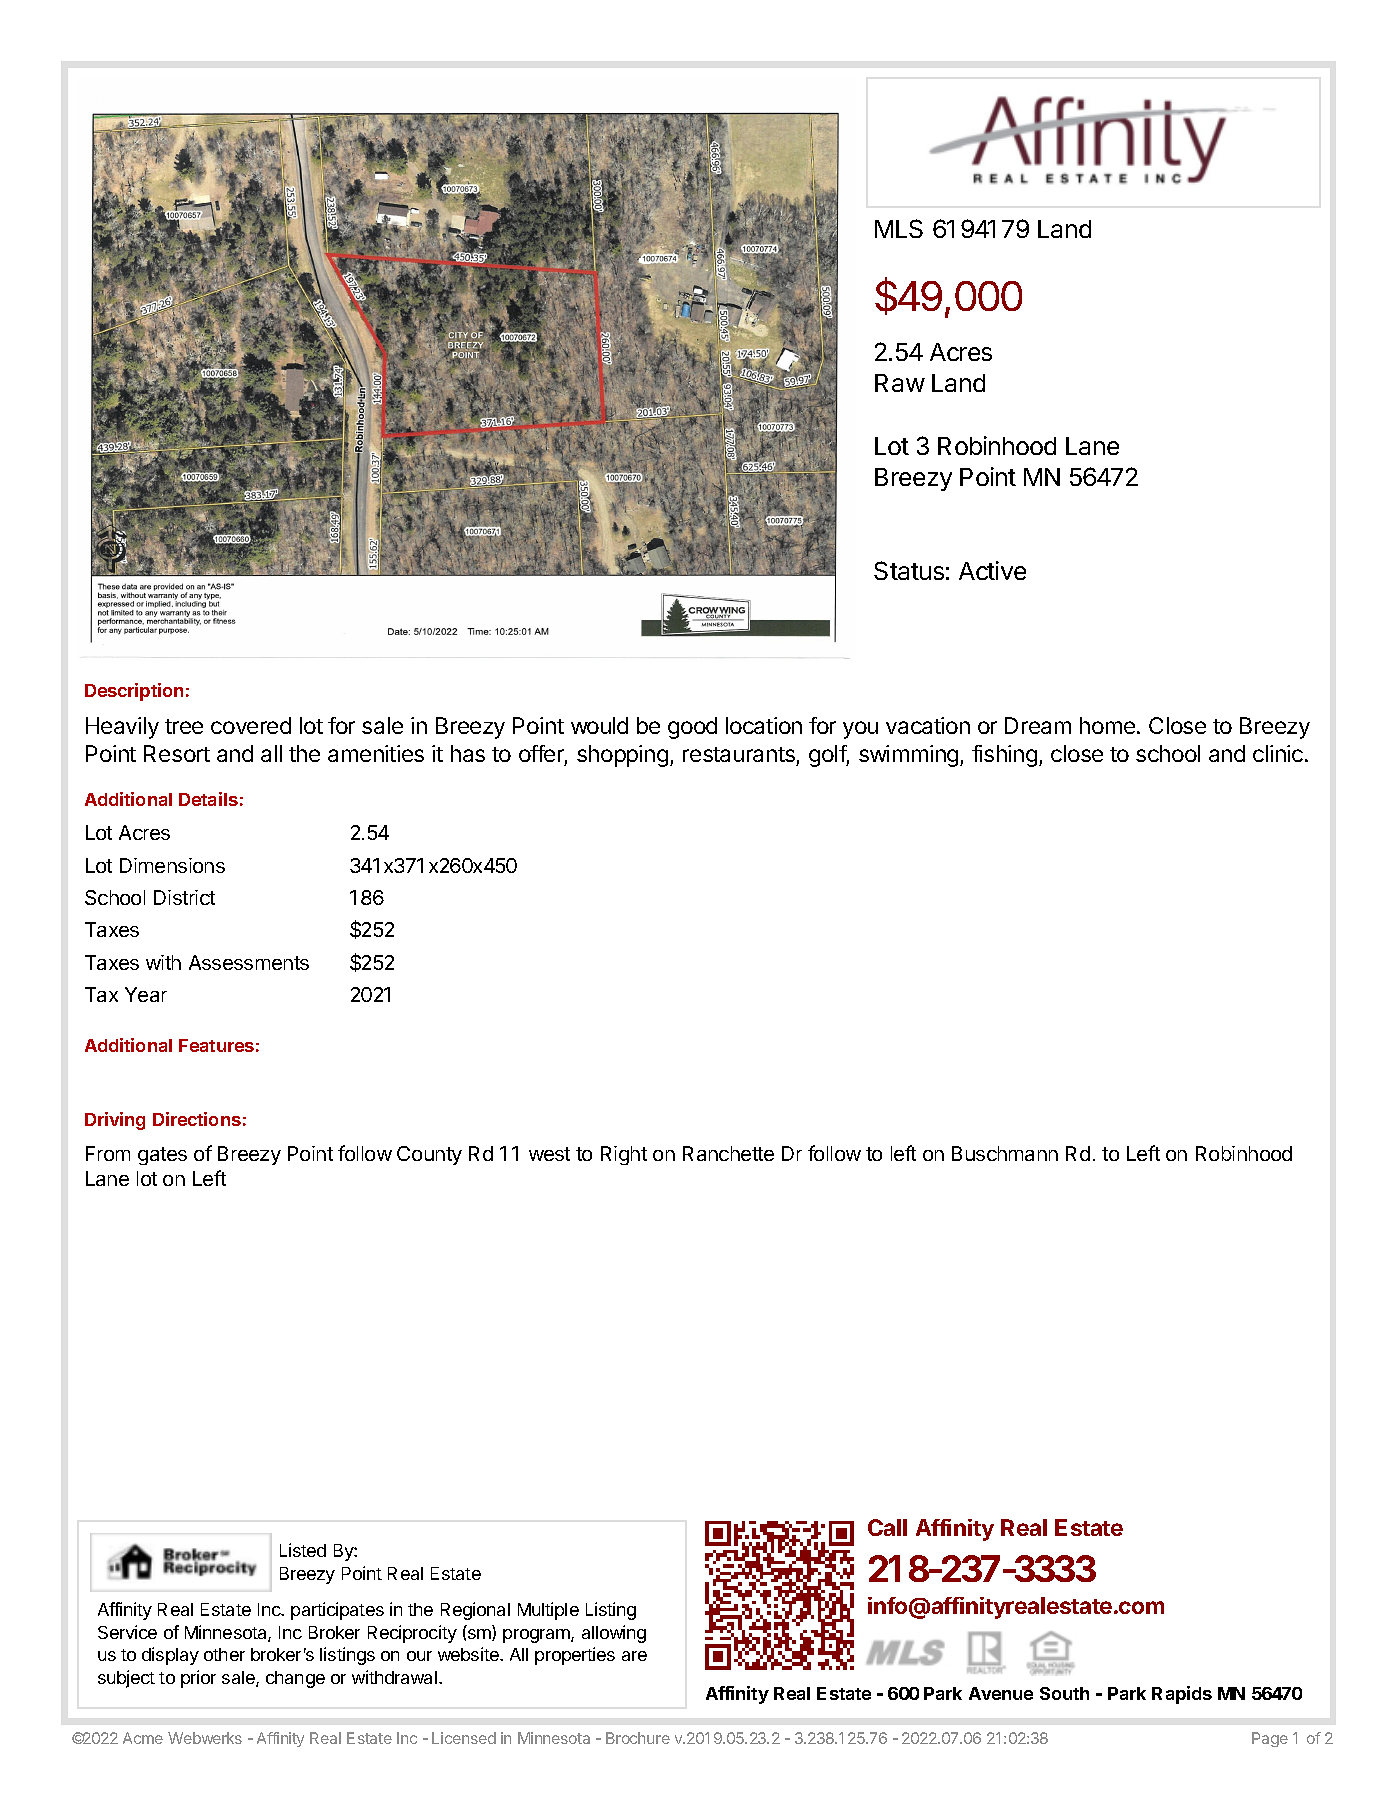 The image size is (1397, 1808). Describe the element at coordinates (295, 1679) in the image. I see `change` at that location.
